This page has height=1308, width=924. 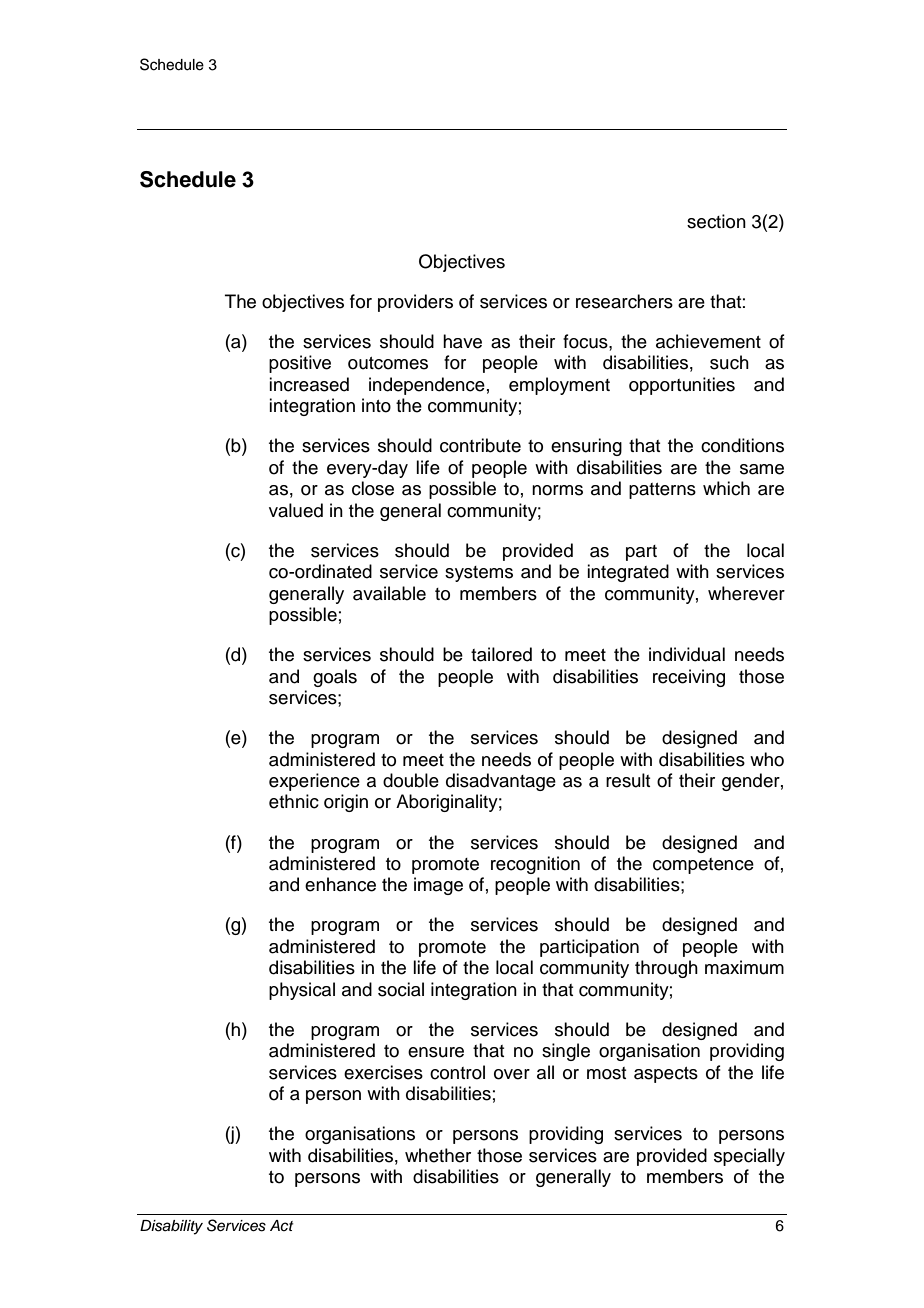 I want to click on systems, so click(x=479, y=574).
